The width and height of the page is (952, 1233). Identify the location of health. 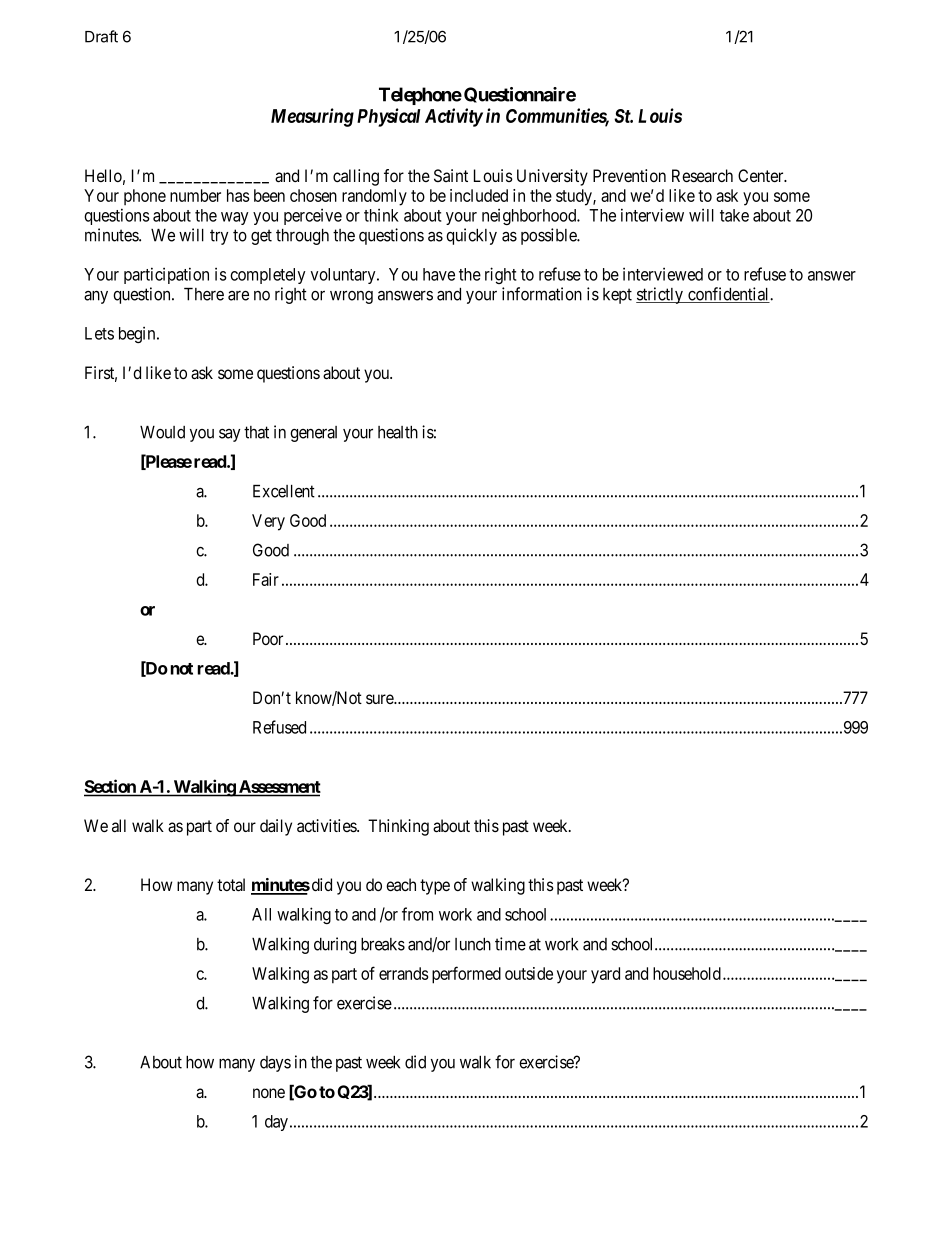
(398, 432).
